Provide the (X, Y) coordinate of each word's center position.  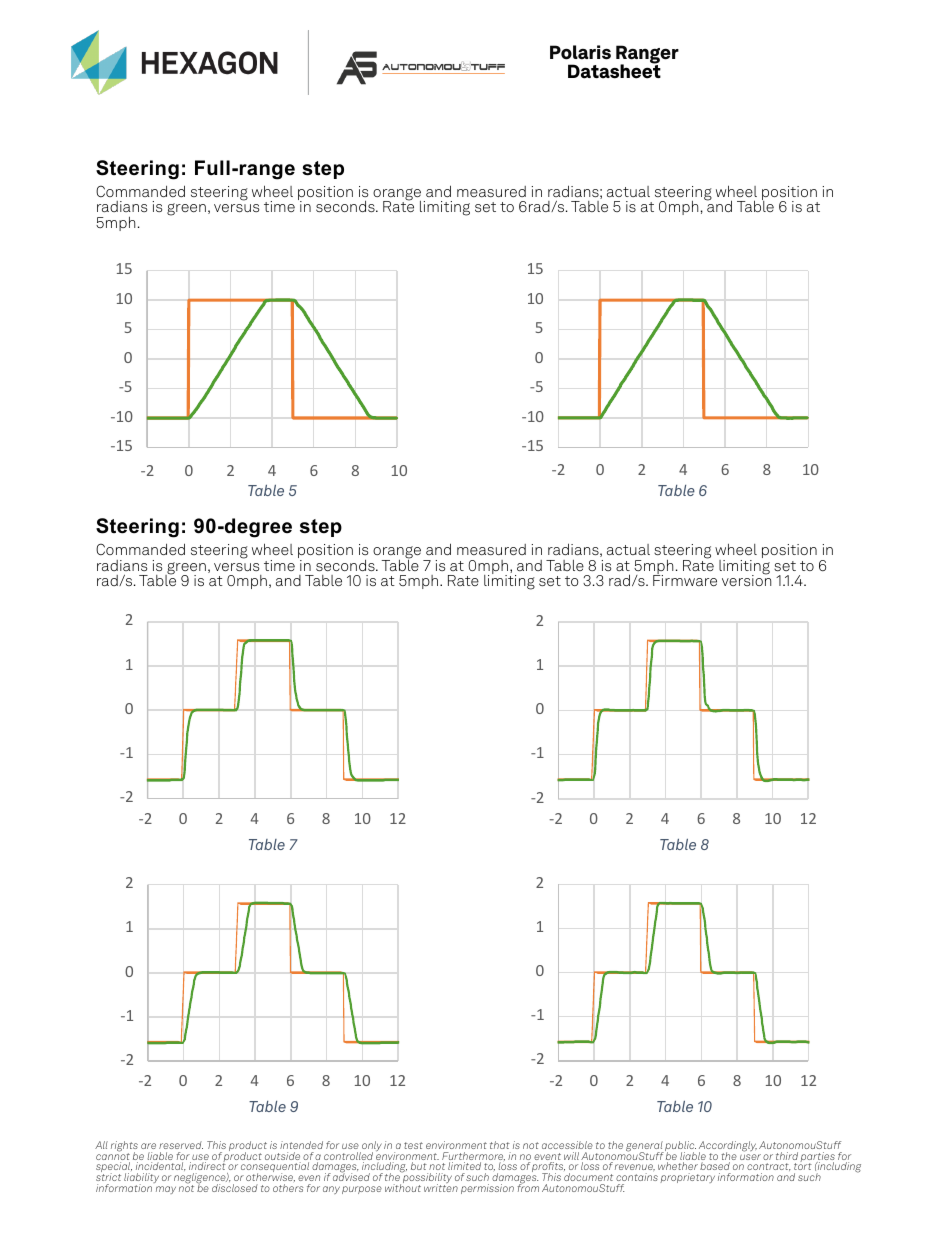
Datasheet (614, 70)
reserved (181, 1145)
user (750, 1157)
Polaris (580, 52)
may (166, 1190)
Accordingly (728, 1147)
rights (124, 1147)
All (101, 1145)
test (413, 1145)
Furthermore (473, 1157)
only (371, 1147)
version (746, 579)
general (645, 1147)
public (679, 1147)
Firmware (685, 579)
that (500, 1145)
